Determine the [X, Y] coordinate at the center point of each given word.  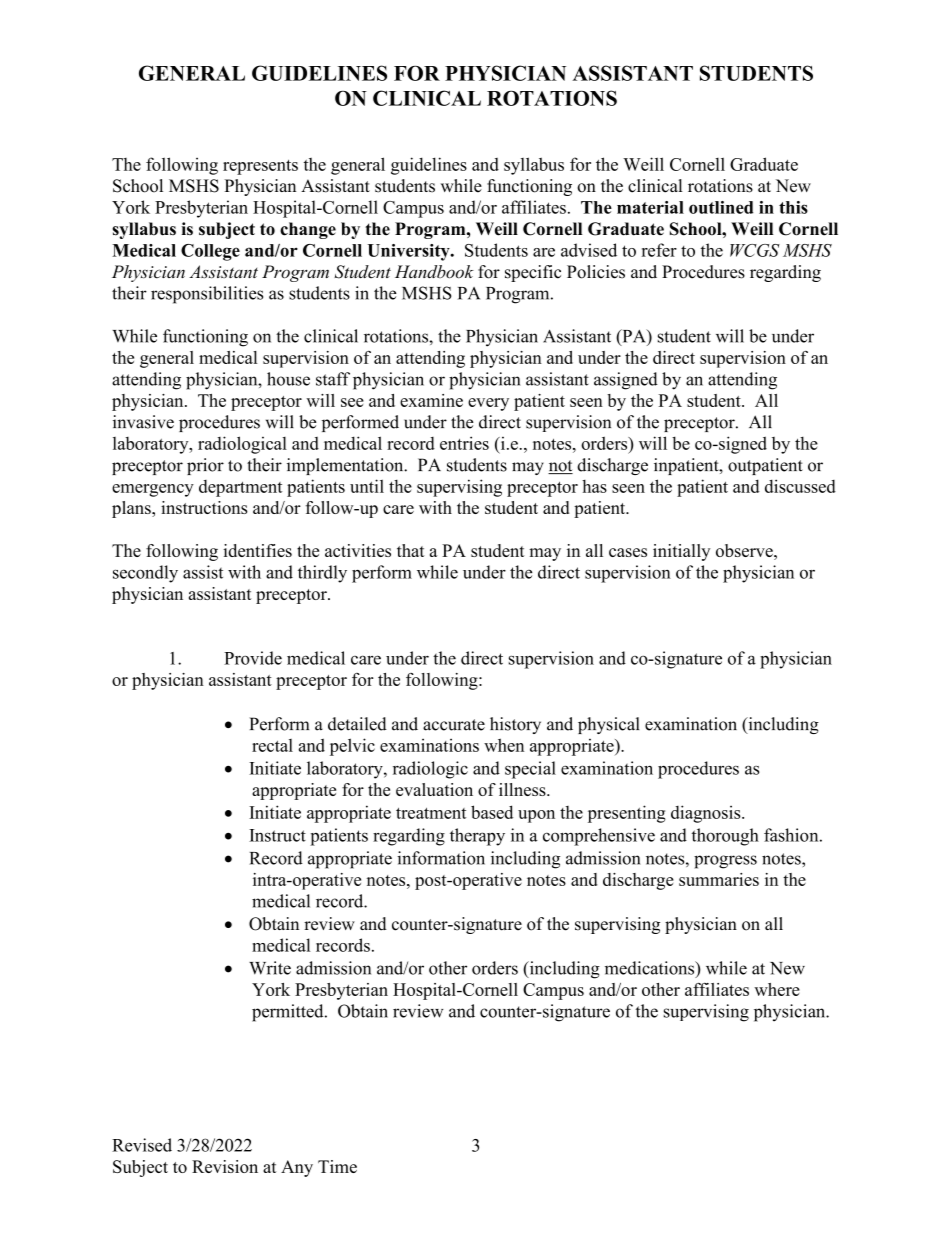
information [441, 858]
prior [205, 466]
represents [260, 167]
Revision [225, 1166]
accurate [454, 725]
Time [337, 1166]
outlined [721, 207]
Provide [253, 658]
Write [270, 968]
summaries [719, 879]
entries [464, 443]
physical [608, 725]
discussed [800, 486]
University [409, 252]
